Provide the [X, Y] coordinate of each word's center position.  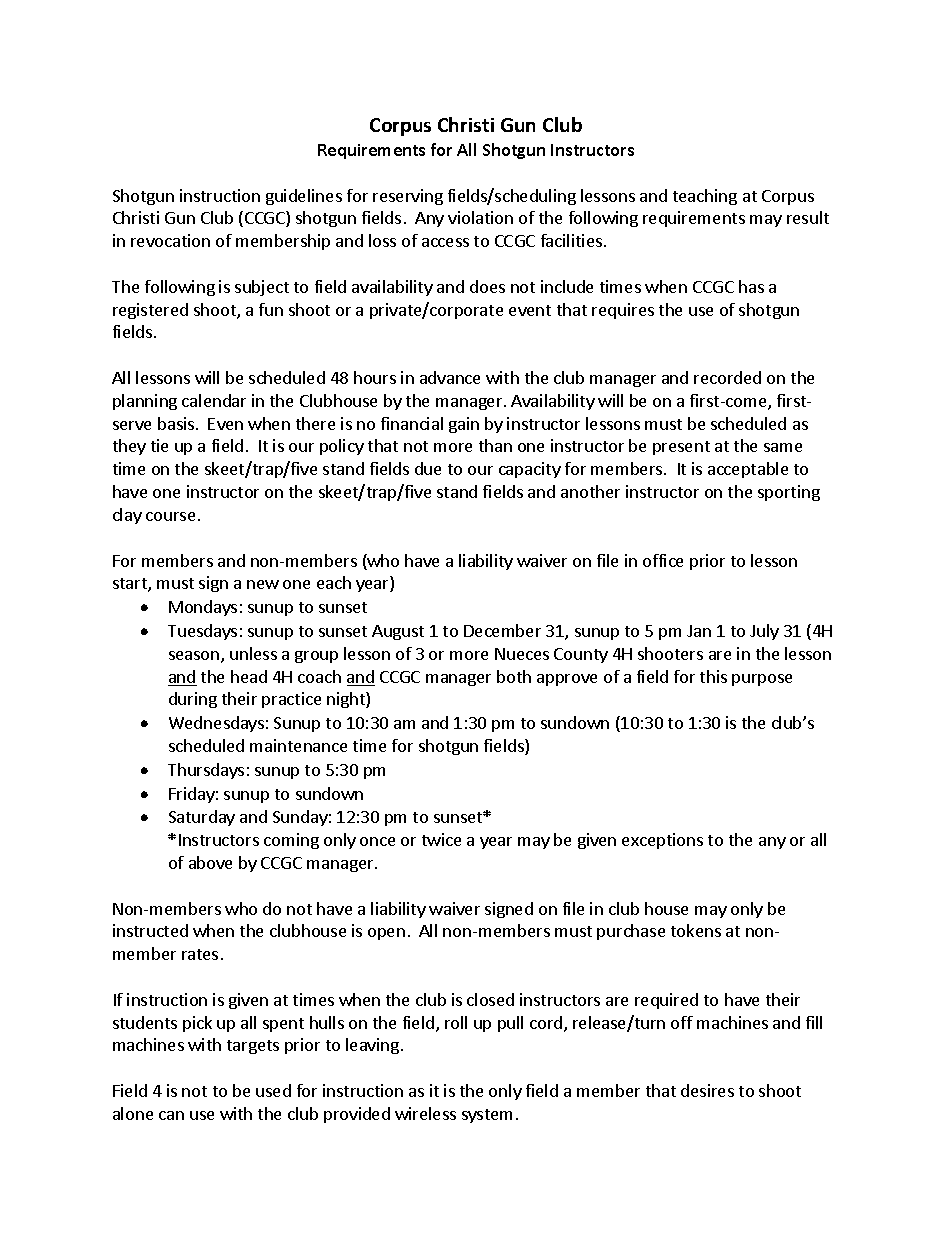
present [681, 448]
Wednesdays [216, 724]
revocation [170, 240]
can [171, 1115]
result [808, 217]
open [386, 934]
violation [480, 217]
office [663, 560]
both [514, 676]
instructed [150, 930]
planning [145, 402]
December [502, 630]
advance [450, 377]
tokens [696, 930]
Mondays [203, 608]
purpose [762, 680]
